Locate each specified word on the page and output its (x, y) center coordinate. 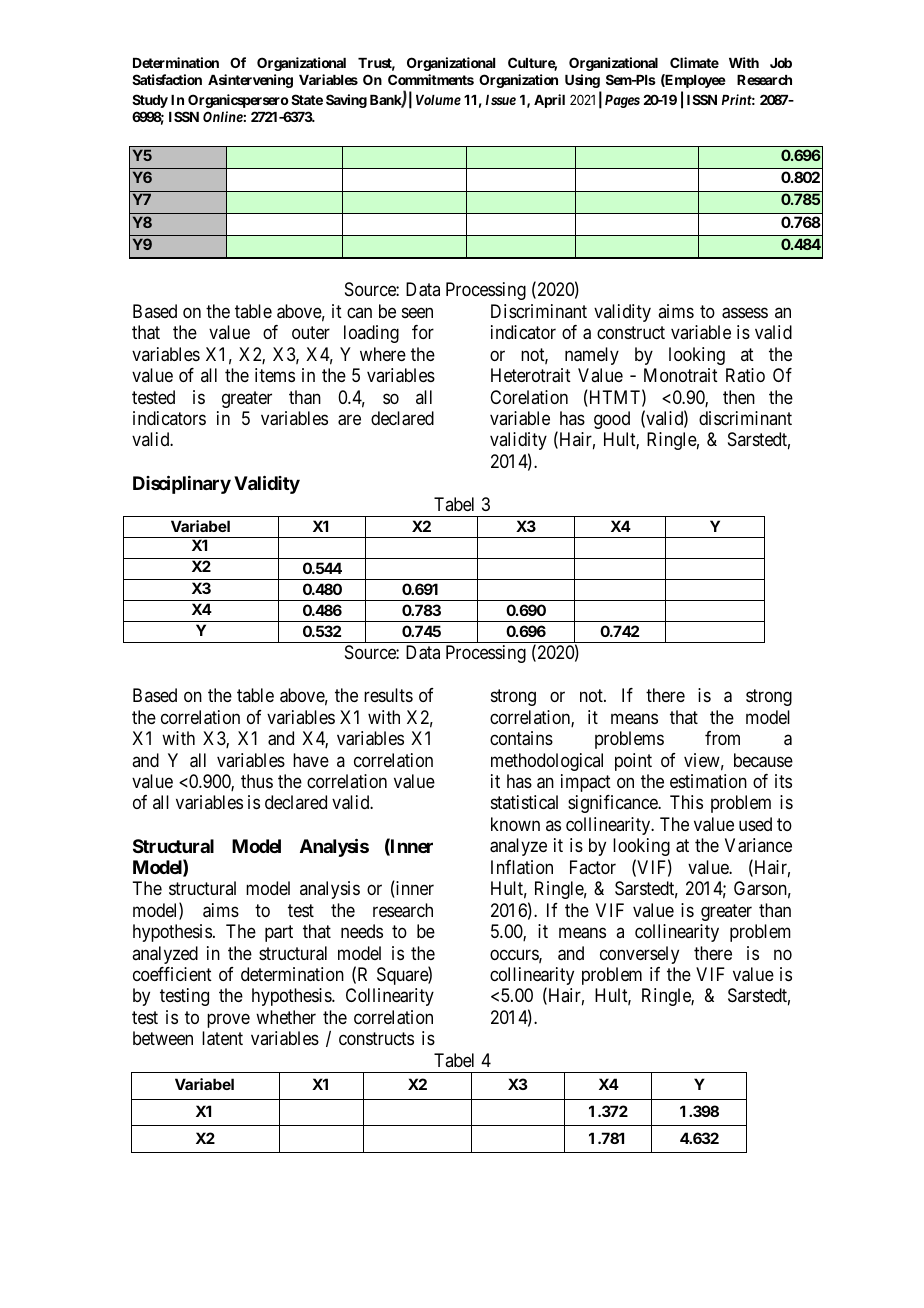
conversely (639, 955)
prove (228, 1020)
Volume (438, 100)
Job (781, 63)
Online (223, 116)
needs (362, 931)
